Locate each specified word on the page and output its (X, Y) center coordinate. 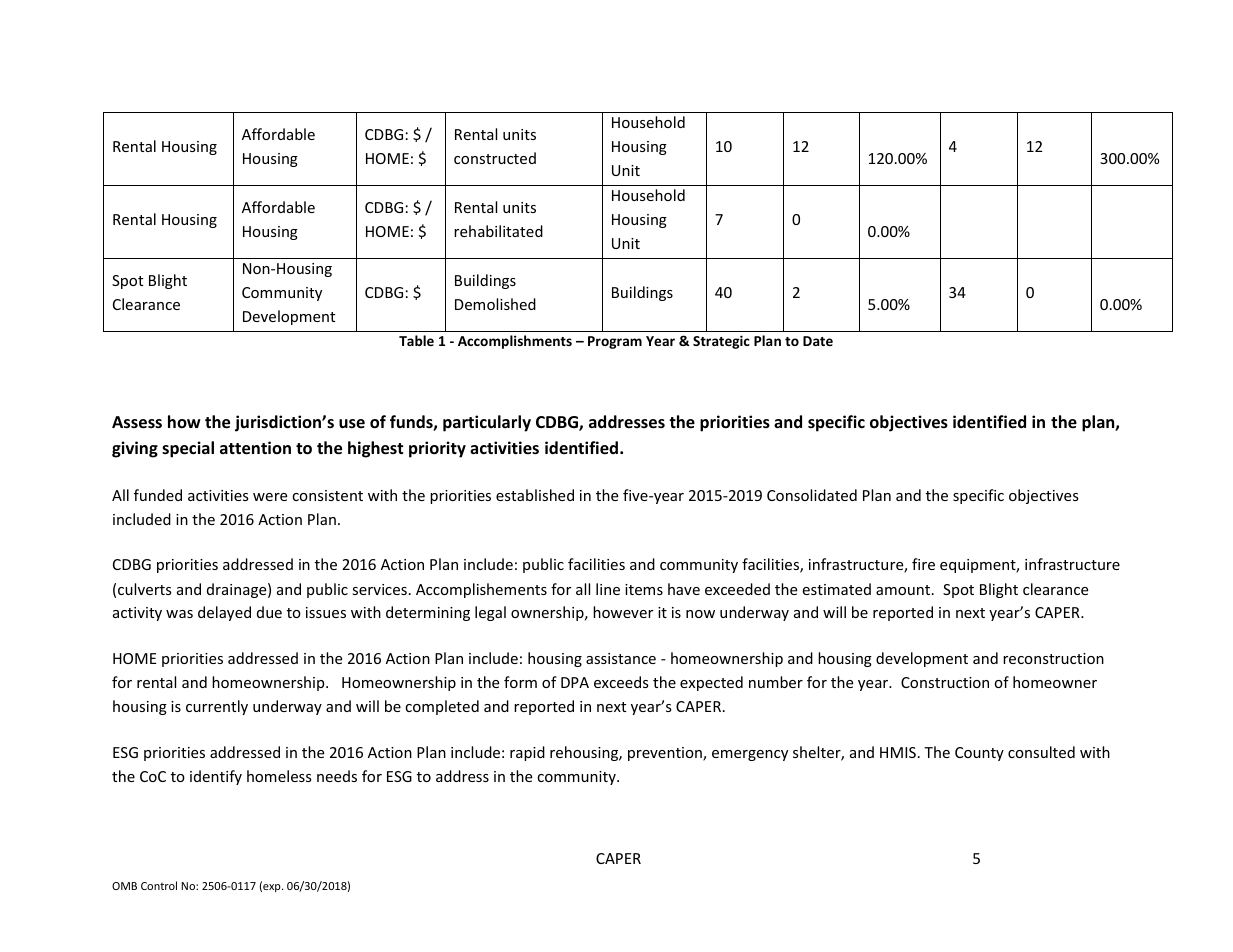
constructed (495, 158)
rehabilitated (498, 231)
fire (923, 564)
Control (159, 885)
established (535, 495)
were (270, 497)
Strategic (721, 342)
